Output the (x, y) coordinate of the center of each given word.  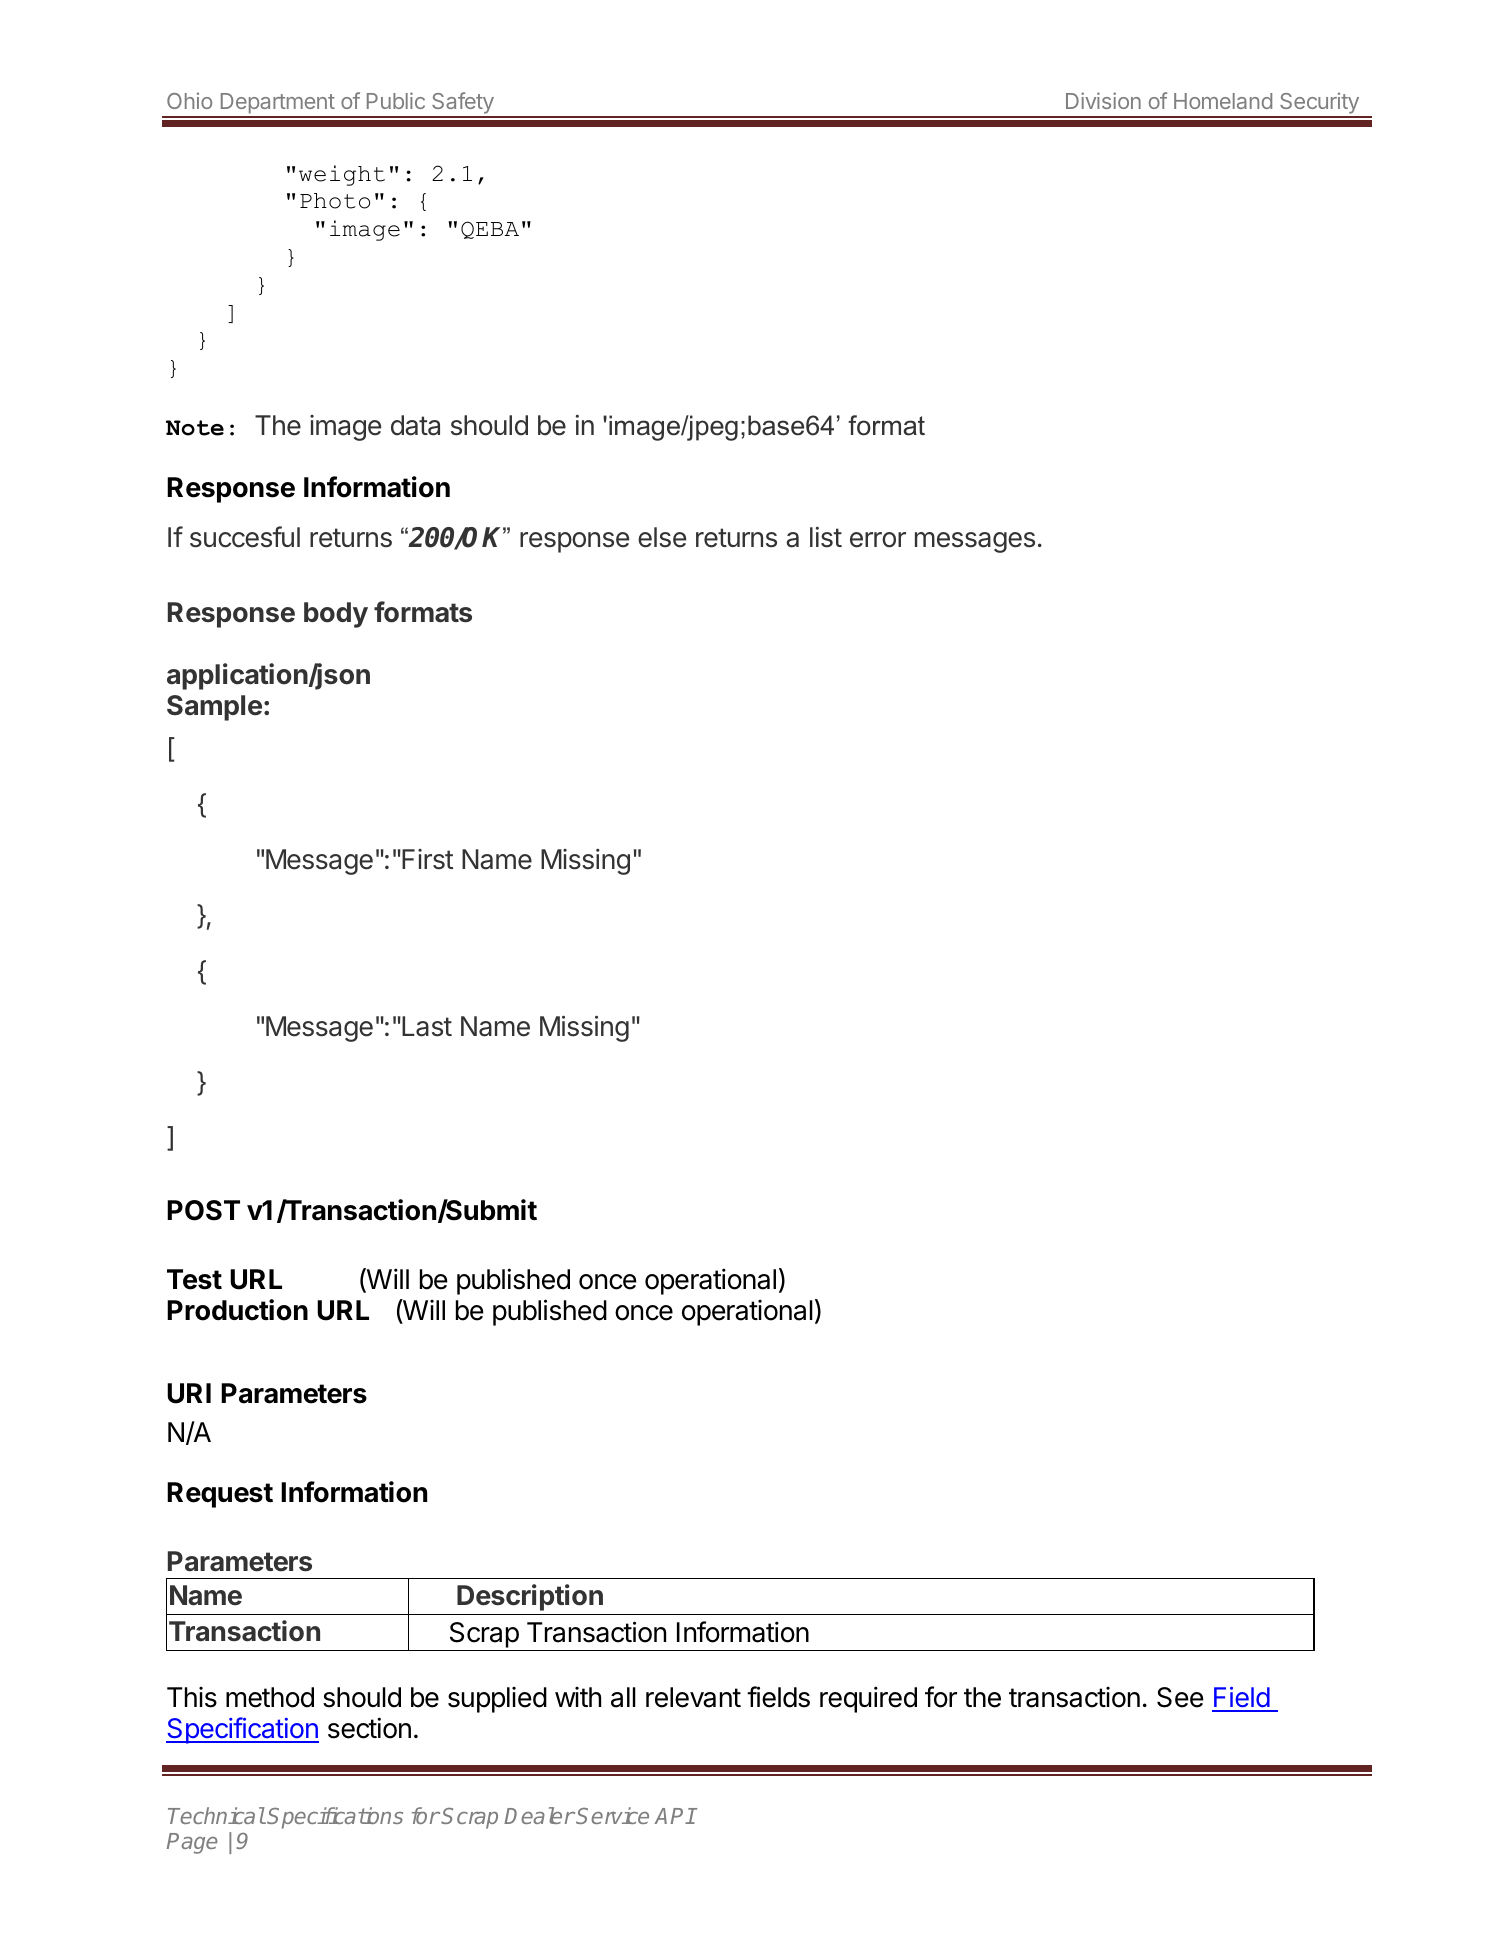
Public (396, 100)
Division (1103, 100)
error (878, 540)
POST (203, 1210)
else (662, 537)
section (369, 1728)
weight (342, 175)
